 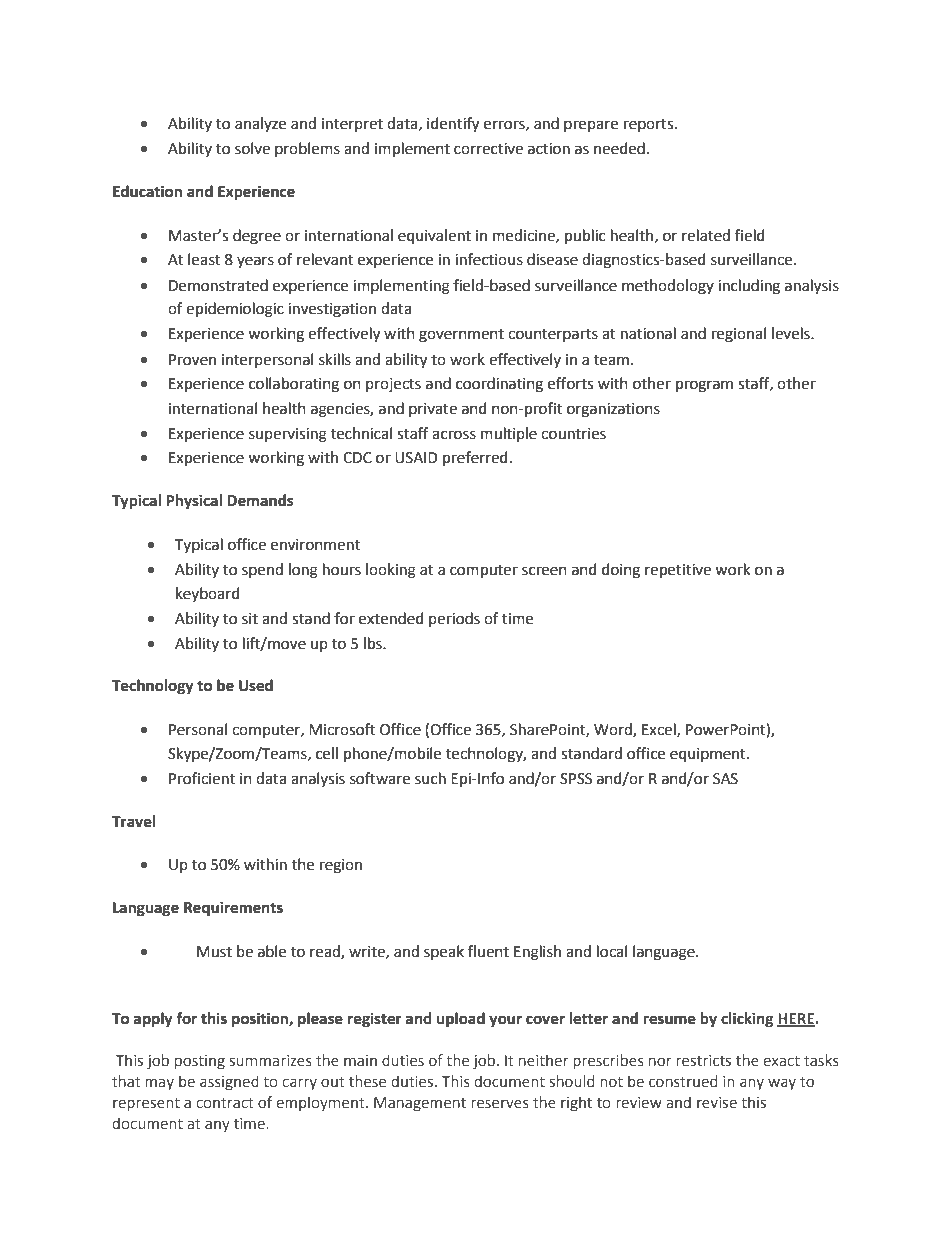 I want to click on solve, so click(x=252, y=148).
